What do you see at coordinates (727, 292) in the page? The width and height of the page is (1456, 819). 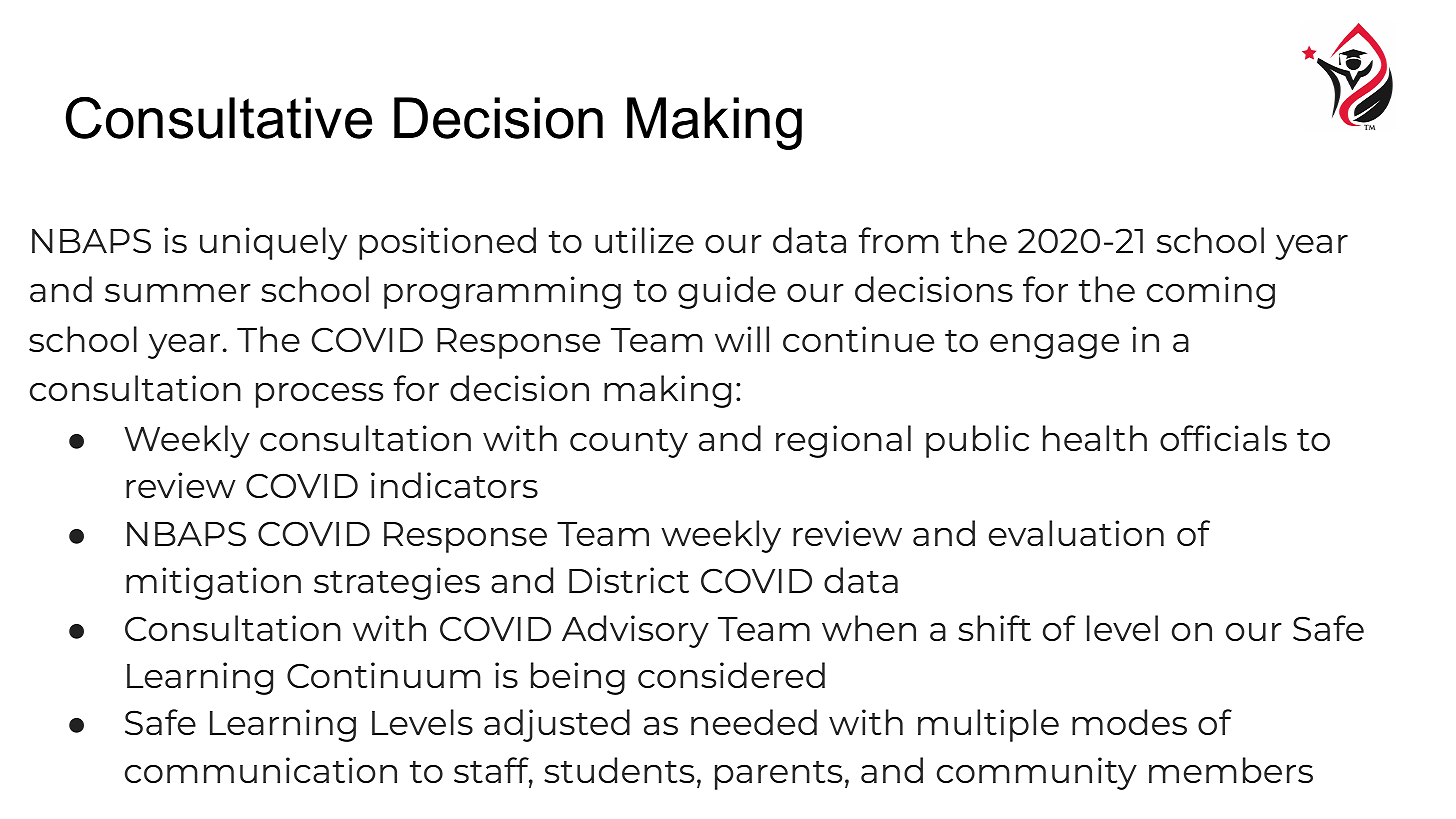 I see `guide` at bounding box center [727, 292].
